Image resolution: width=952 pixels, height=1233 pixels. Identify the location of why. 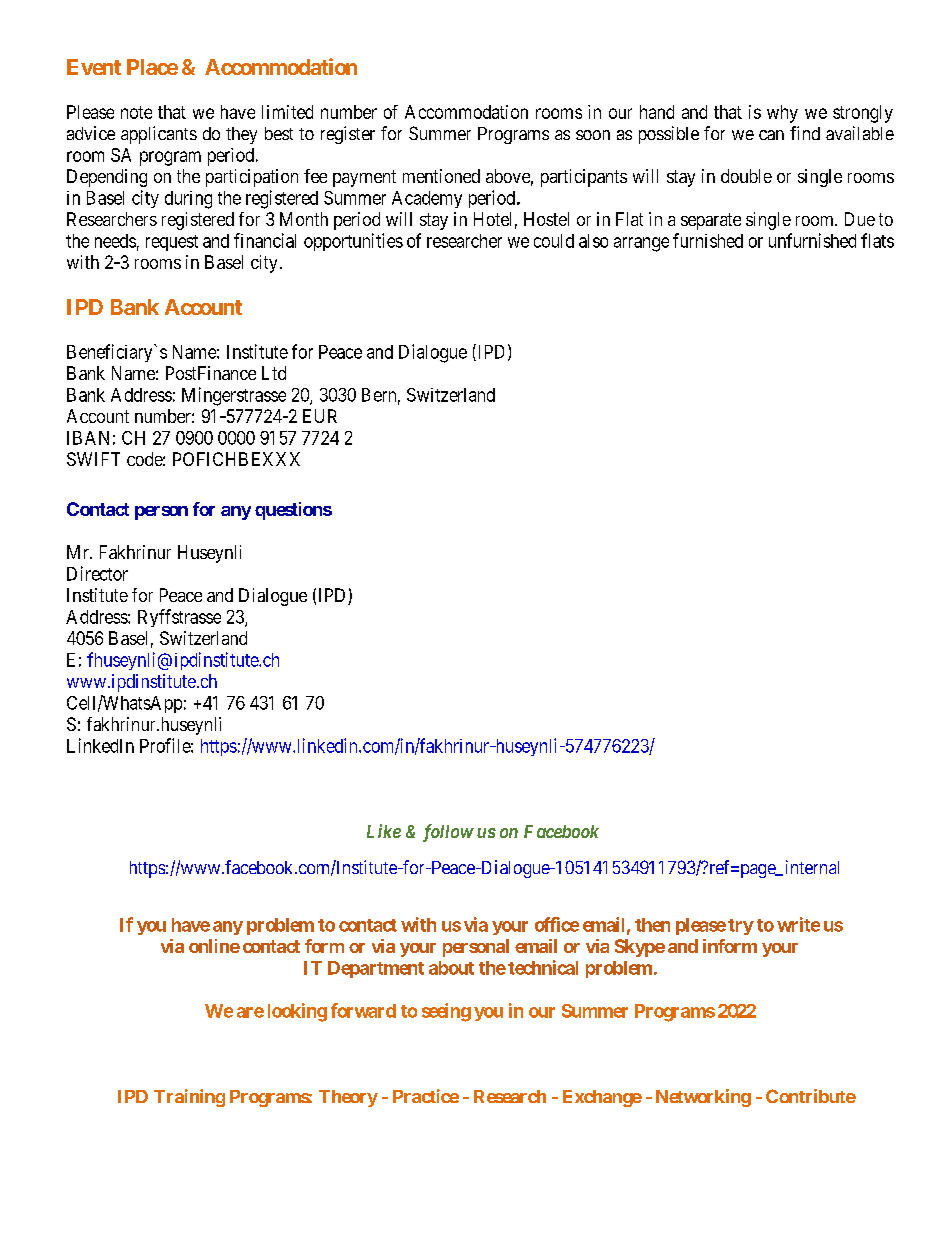
(782, 114).
